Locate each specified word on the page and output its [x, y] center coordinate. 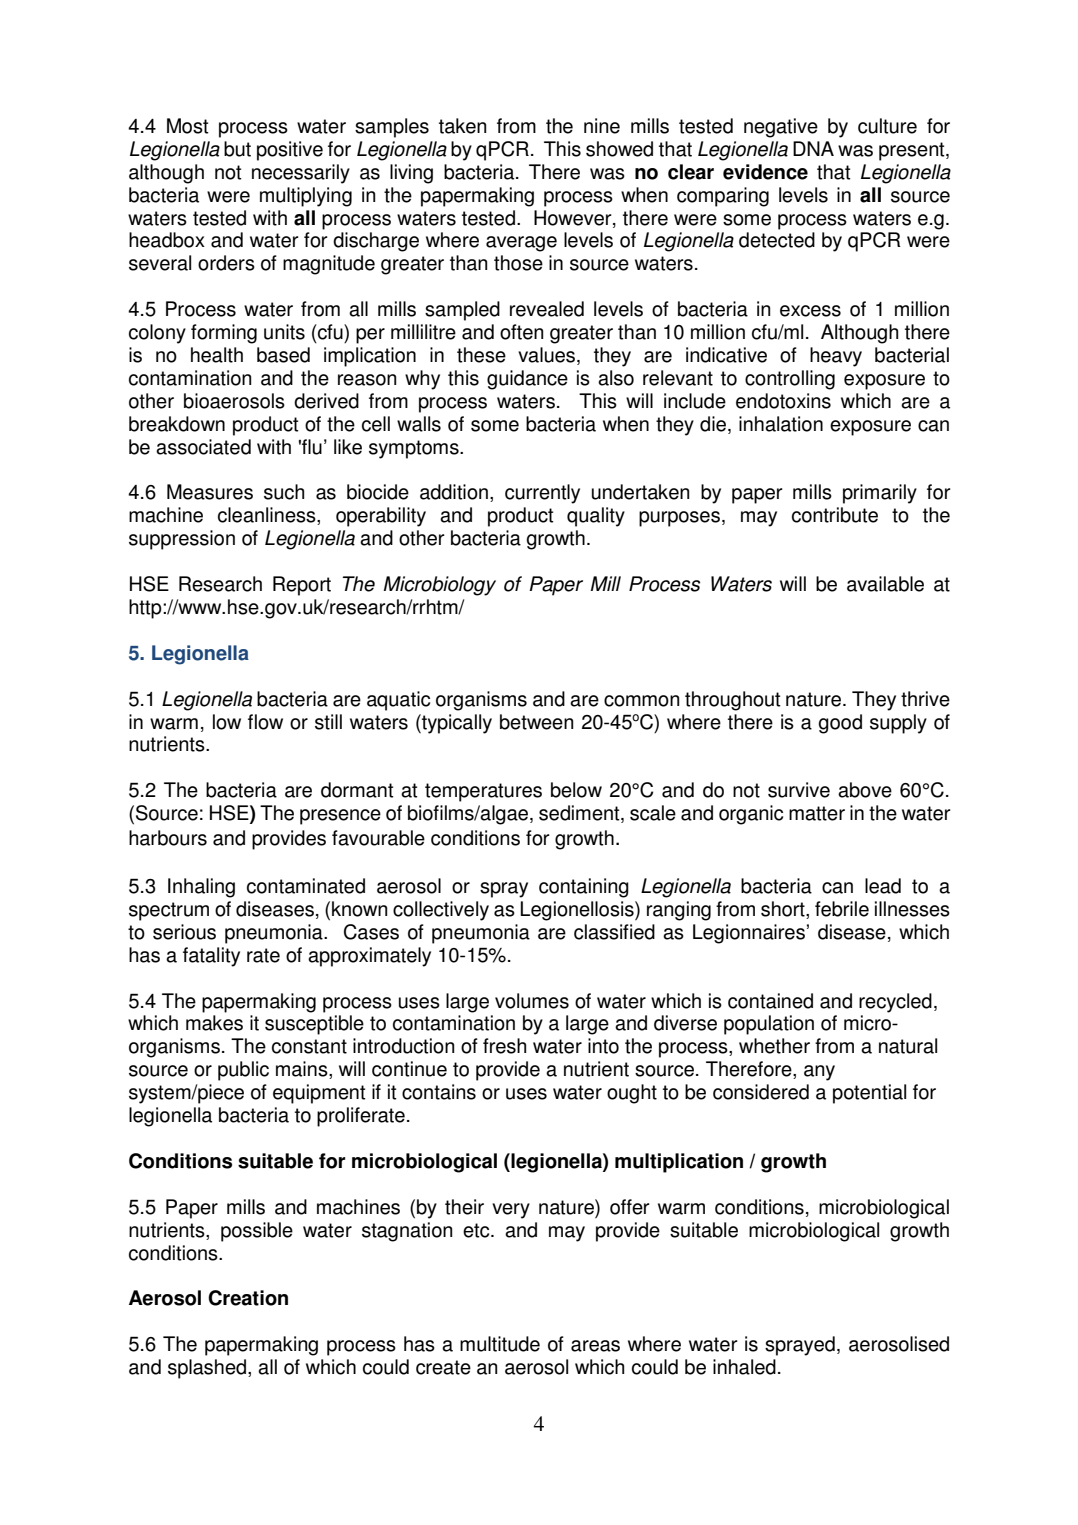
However [574, 218]
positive [290, 151]
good [840, 724]
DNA [813, 148]
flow [265, 722]
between [536, 722]
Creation [248, 1298]
